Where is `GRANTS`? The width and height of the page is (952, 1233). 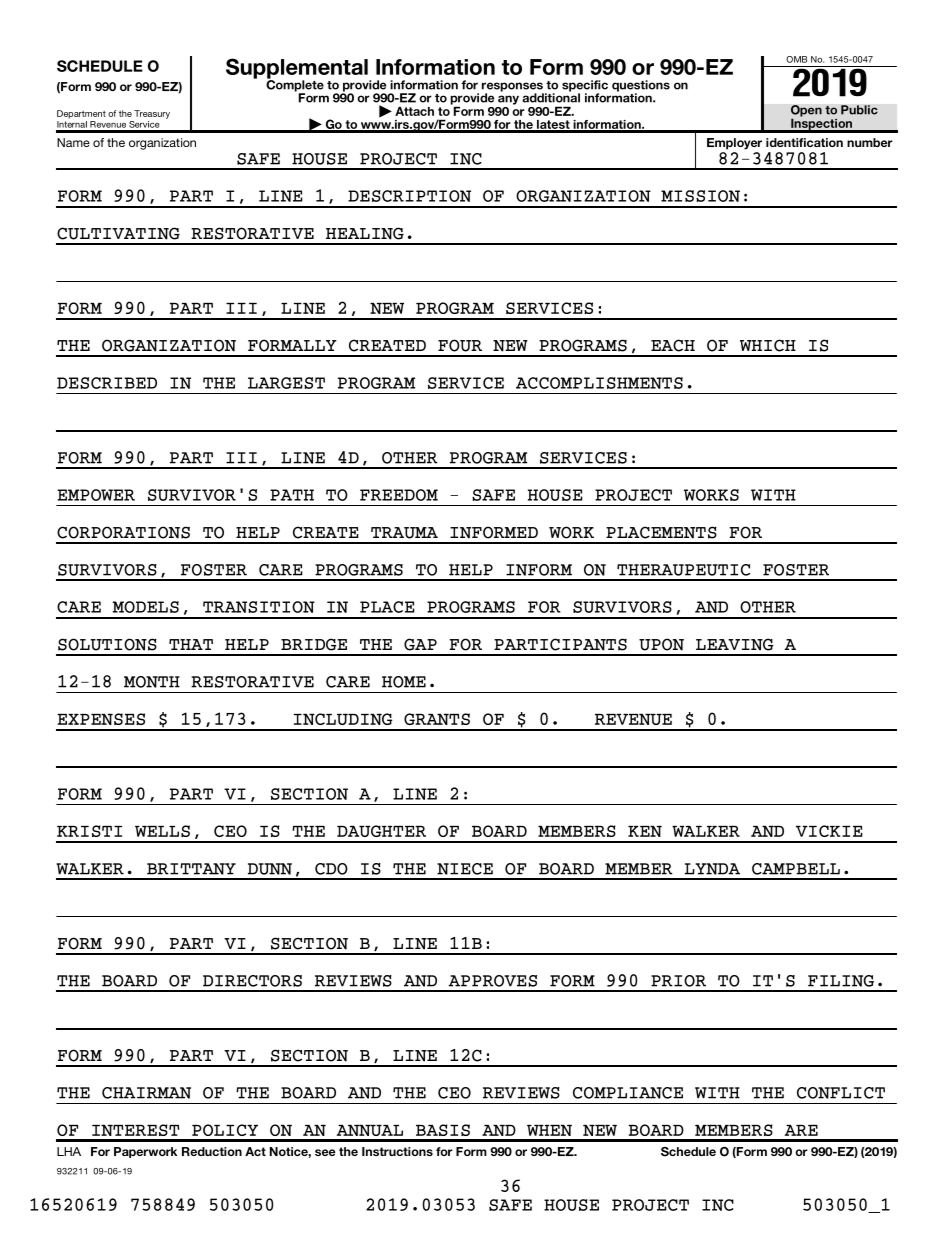
GRANTS is located at coordinates (437, 719).
